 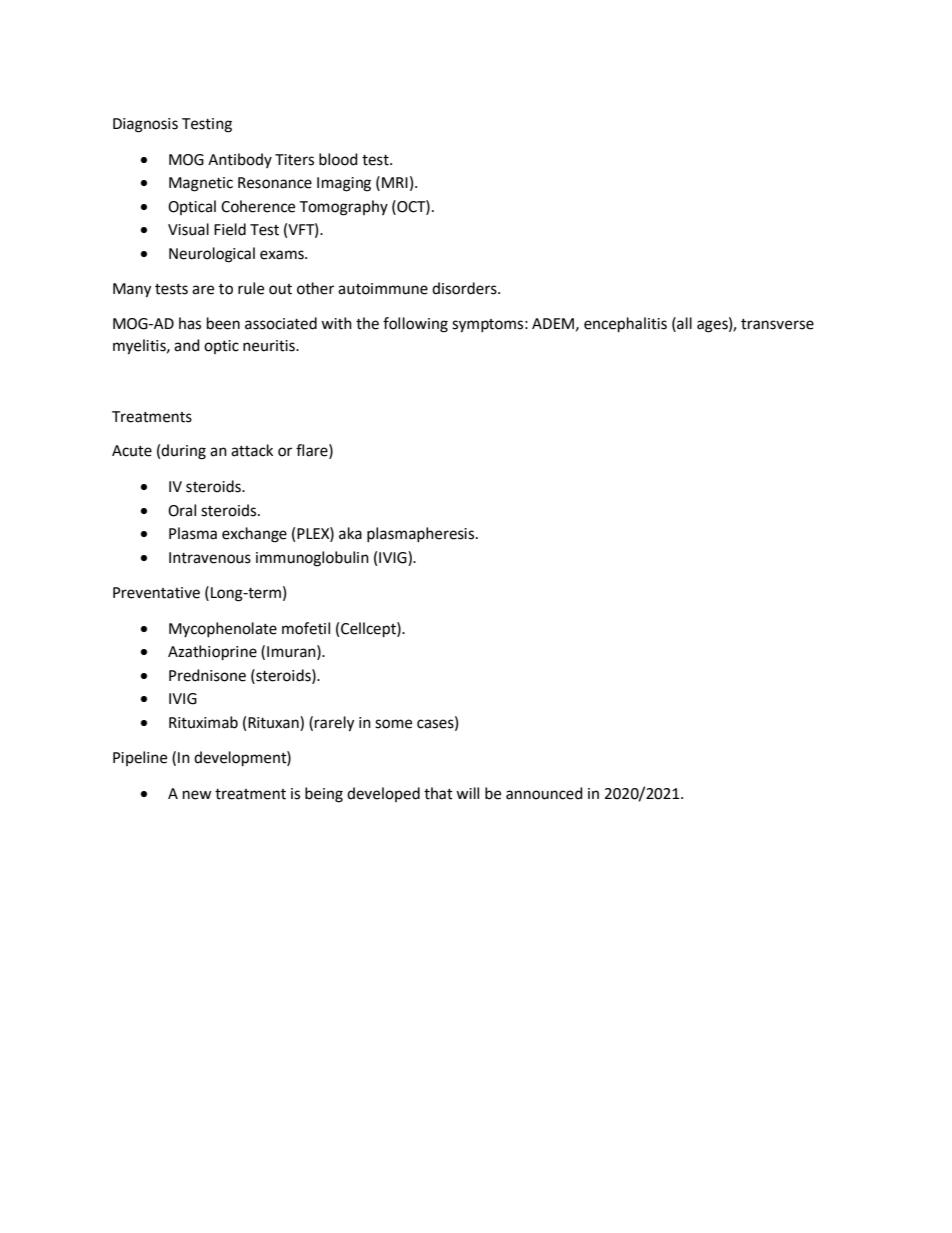 I want to click on encephalitis, so click(x=625, y=325).
